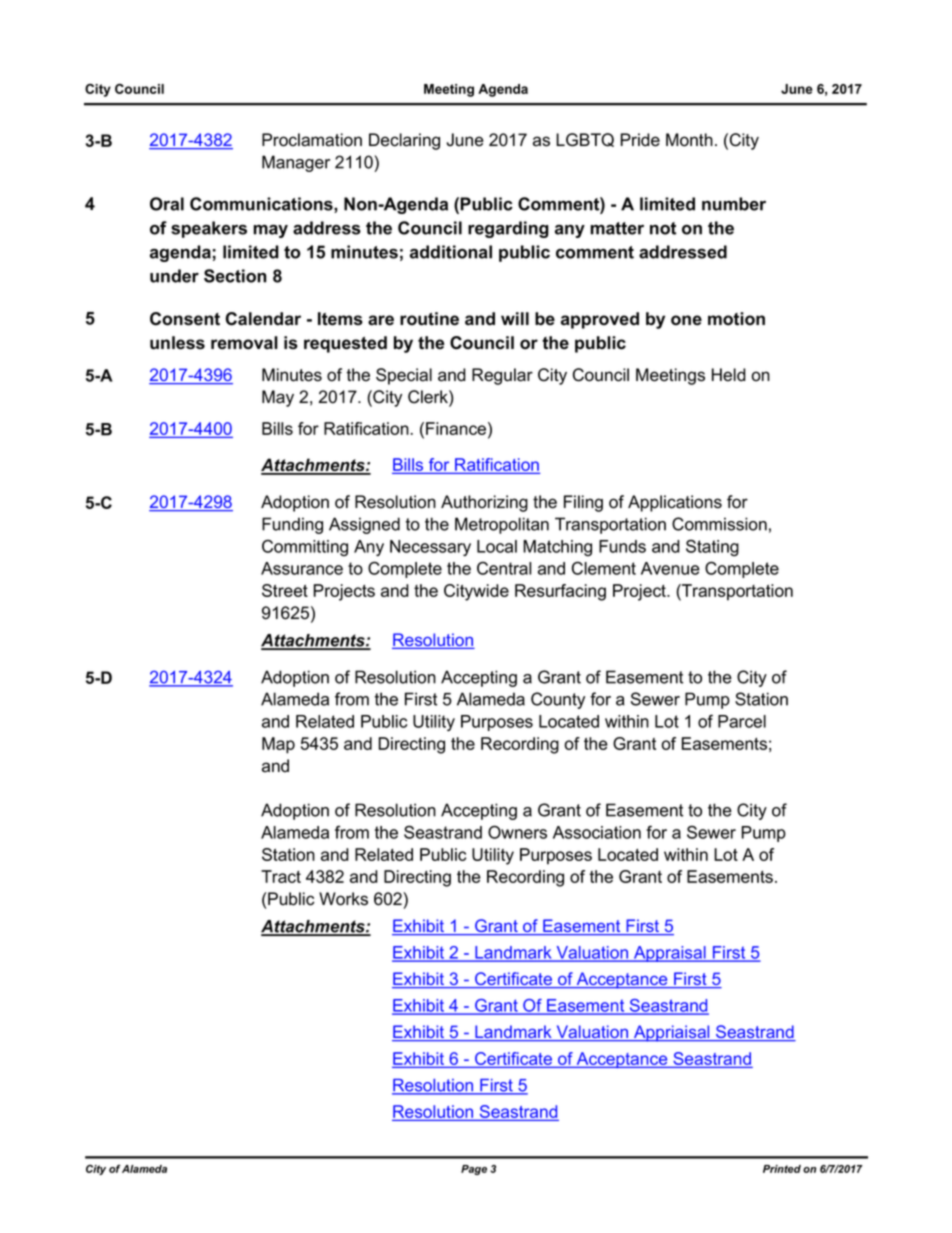  What do you see at coordinates (729, 375) in the document?
I see `Held` at bounding box center [729, 375].
